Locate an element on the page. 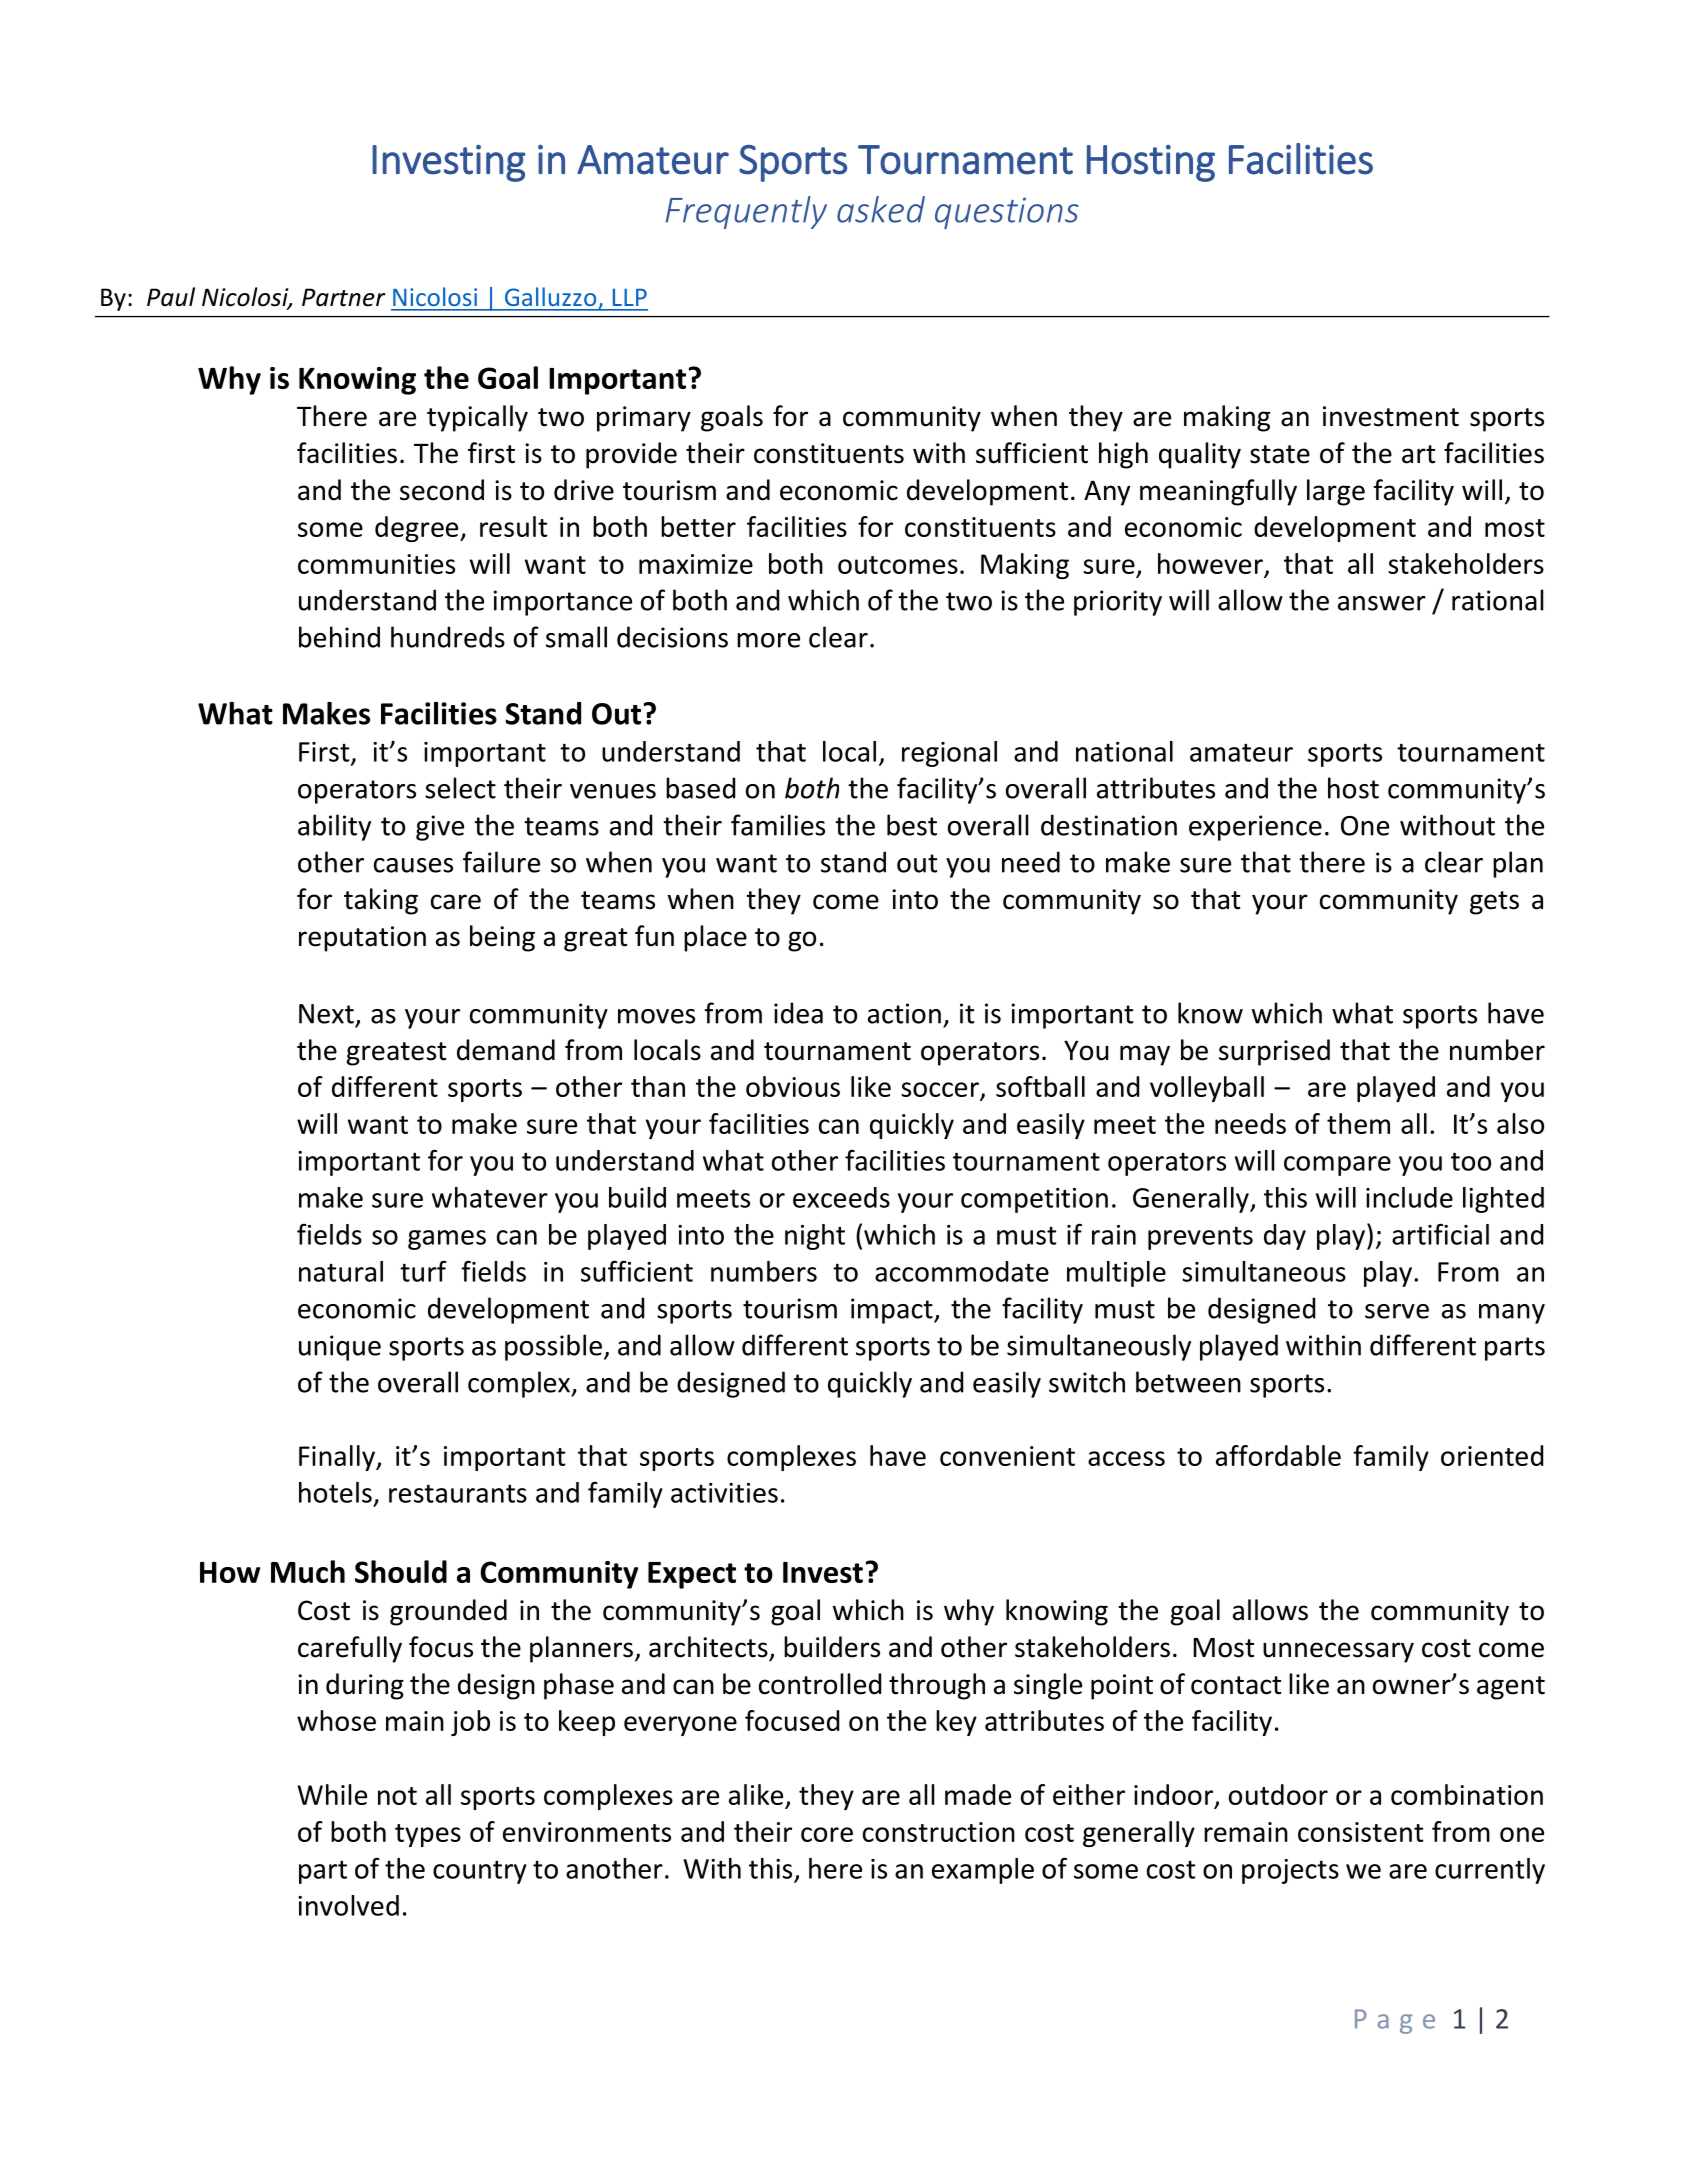 The height and width of the page is (2176, 1681). state is located at coordinates (1280, 454).
